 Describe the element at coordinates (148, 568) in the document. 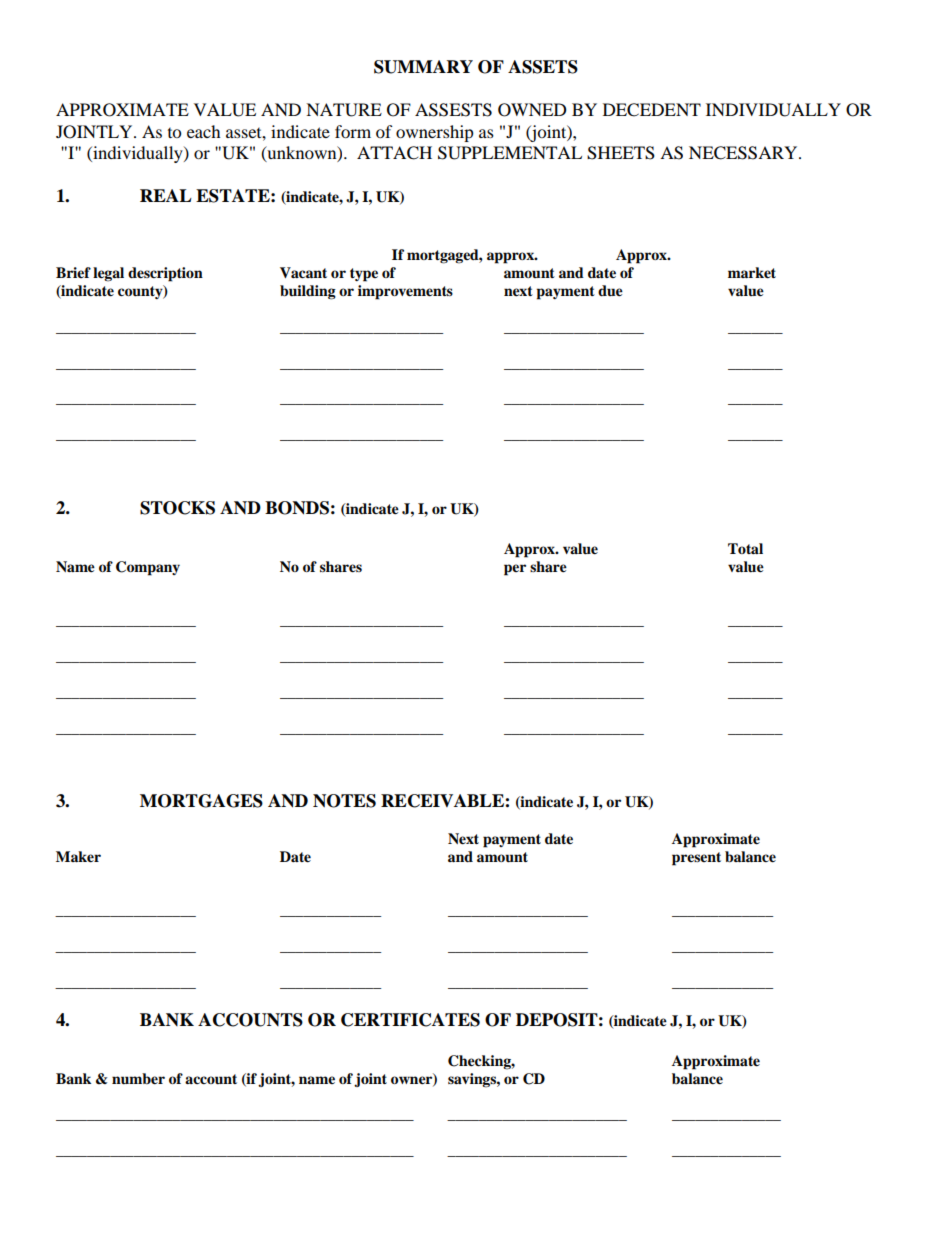

I see `Company` at that location.
